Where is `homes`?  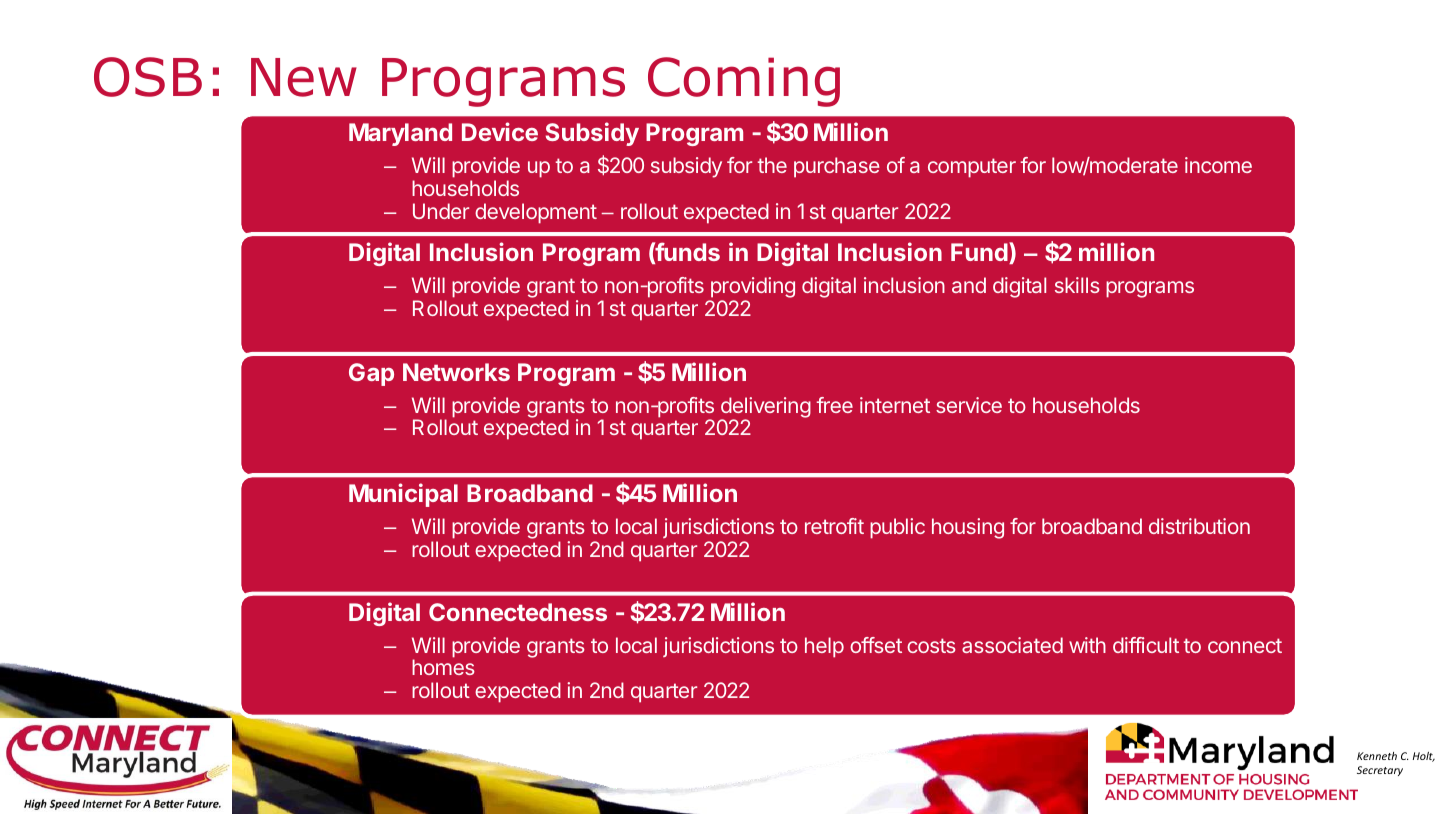
homes is located at coordinates (443, 667).
